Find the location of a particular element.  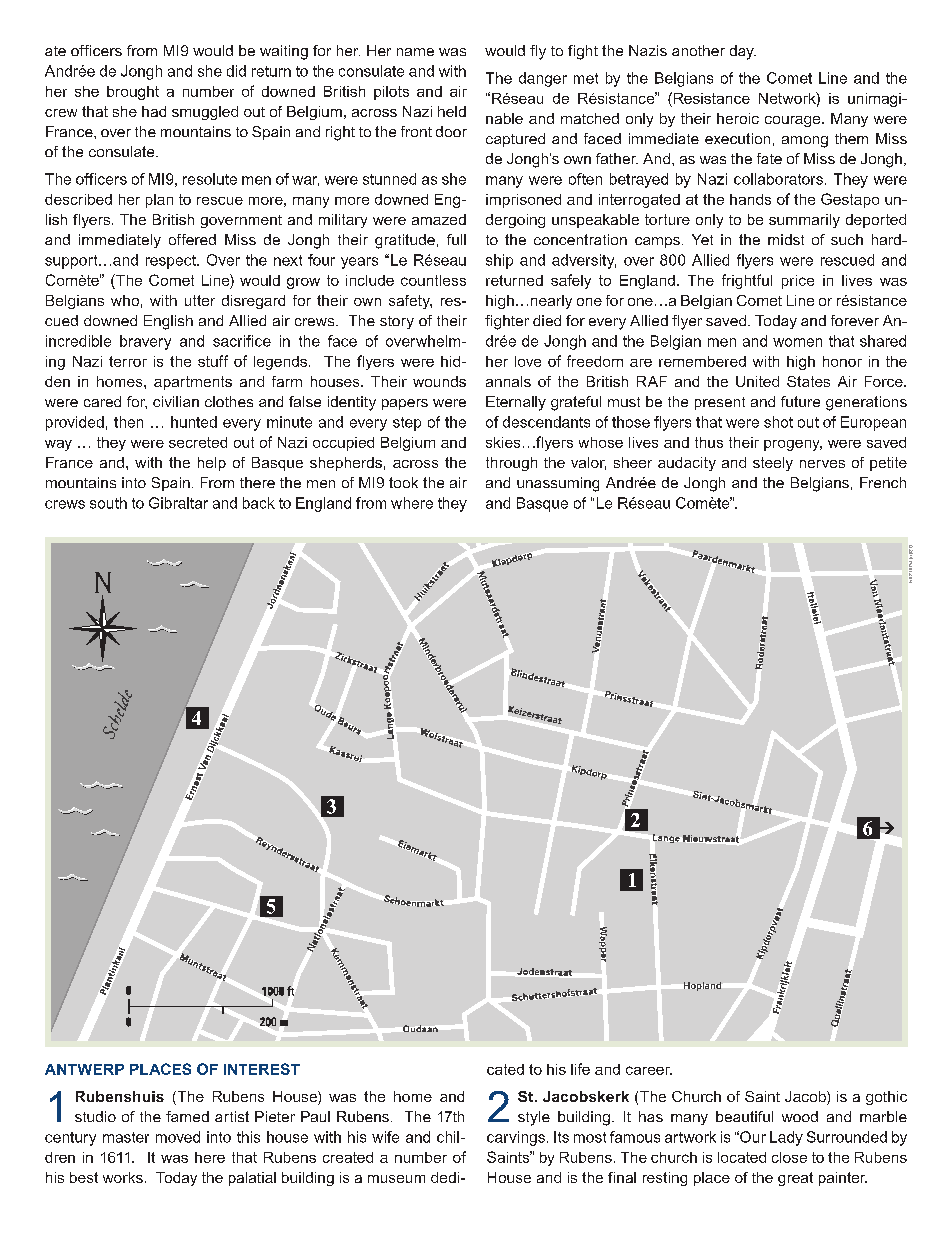

courage is located at coordinates (794, 121).
